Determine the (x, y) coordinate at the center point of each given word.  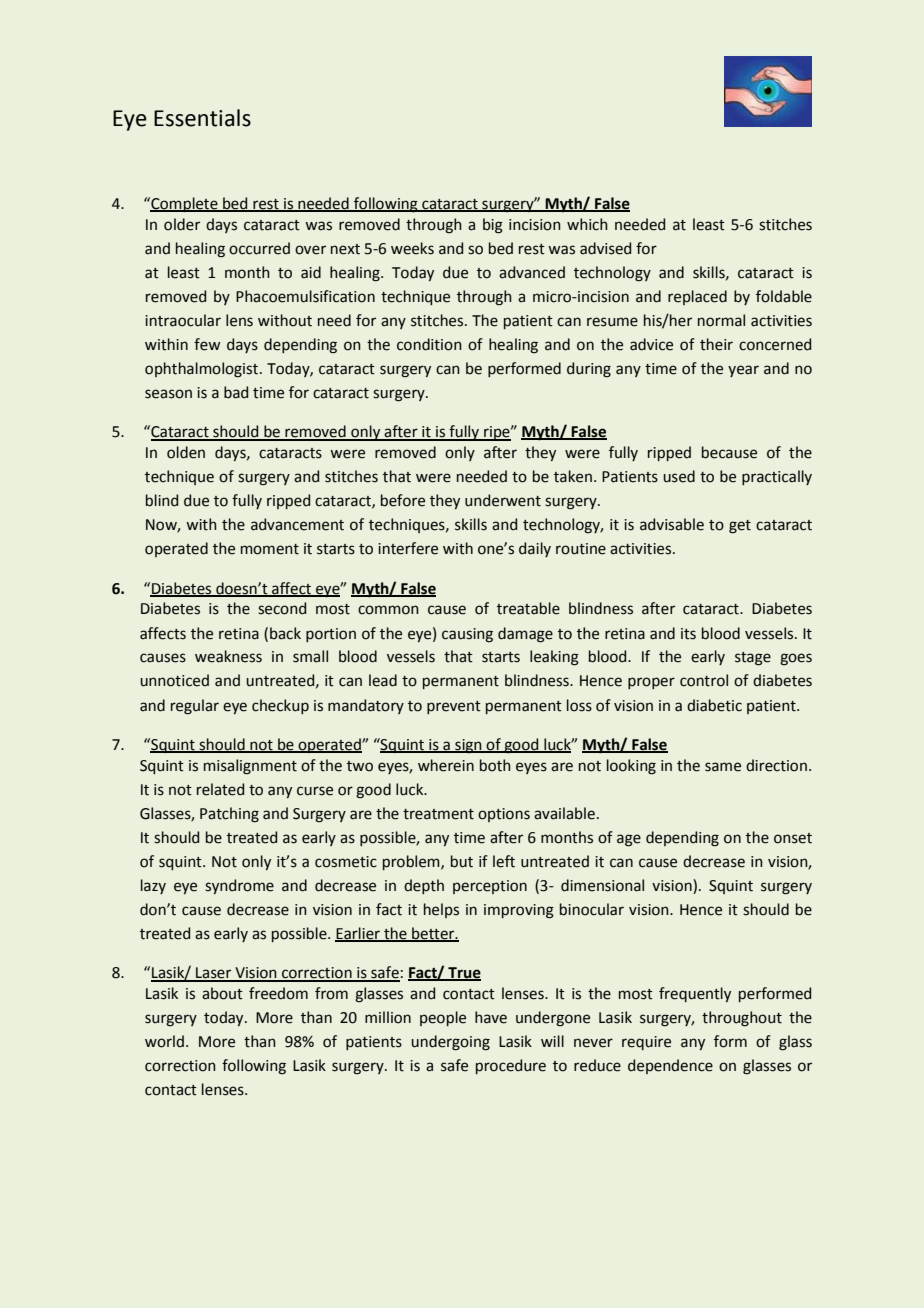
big (493, 226)
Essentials (202, 118)
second (282, 608)
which (587, 224)
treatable (528, 608)
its (688, 634)
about (222, 993)
